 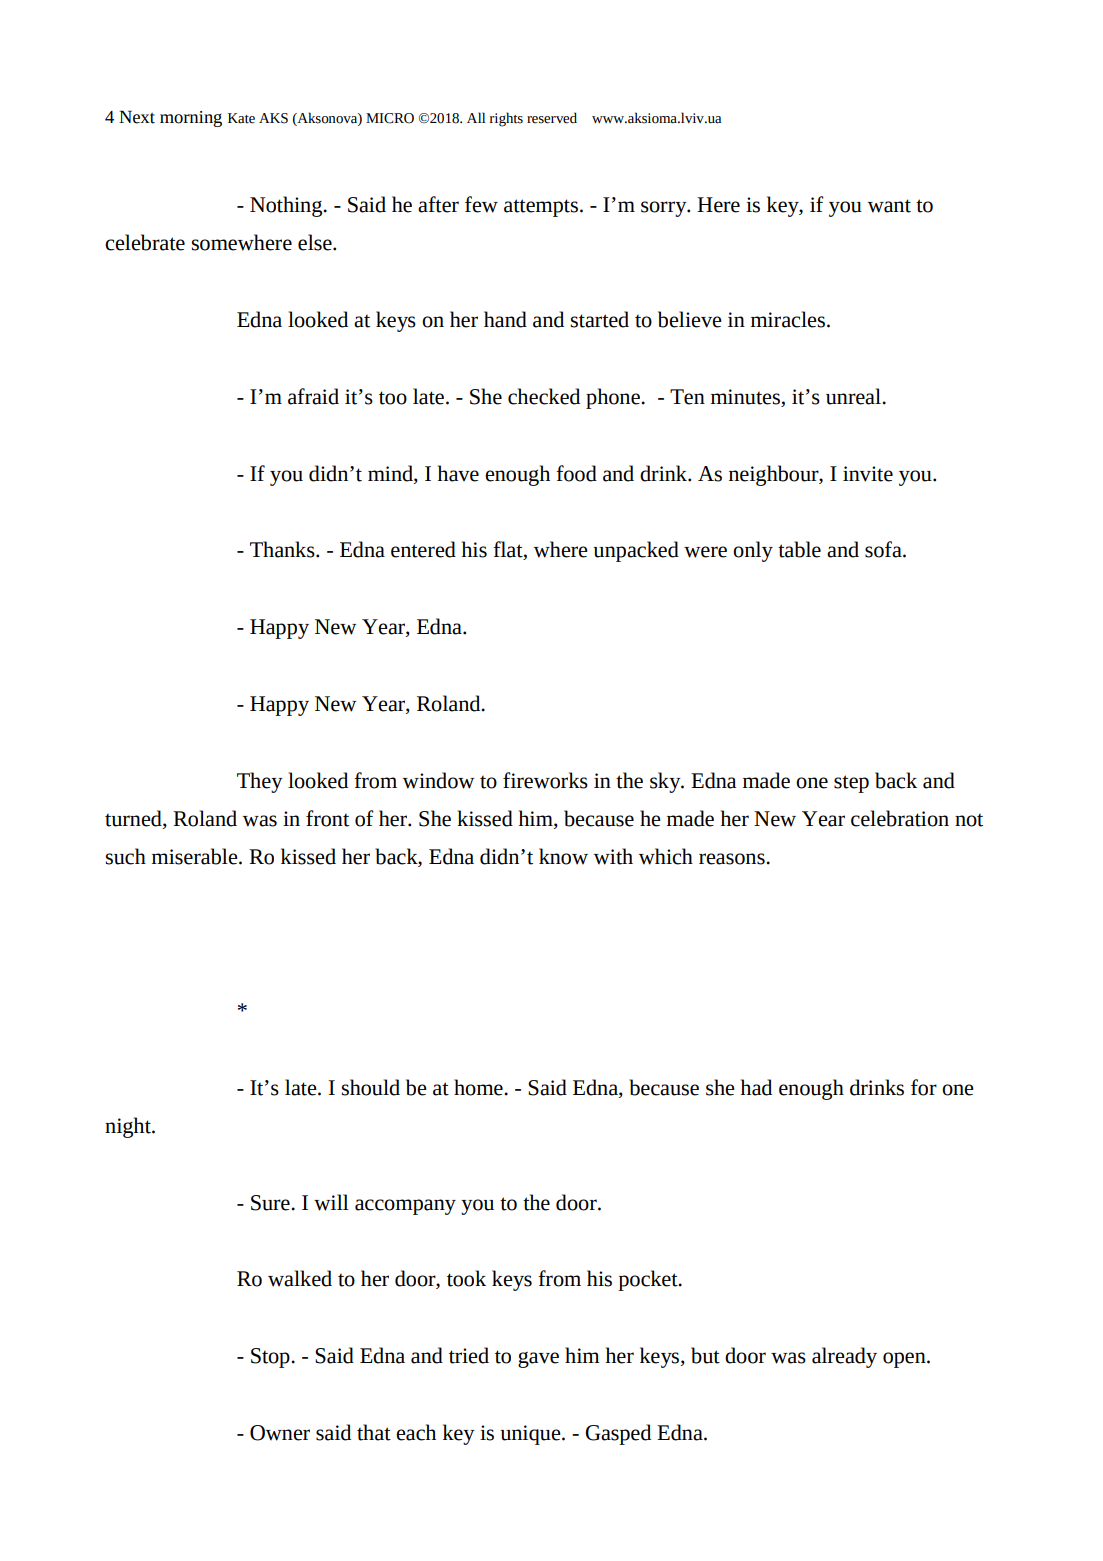 What do you see at coordinates (271, 1358) in the document?
I see `Stop` at bounding box center [271, 1358].
